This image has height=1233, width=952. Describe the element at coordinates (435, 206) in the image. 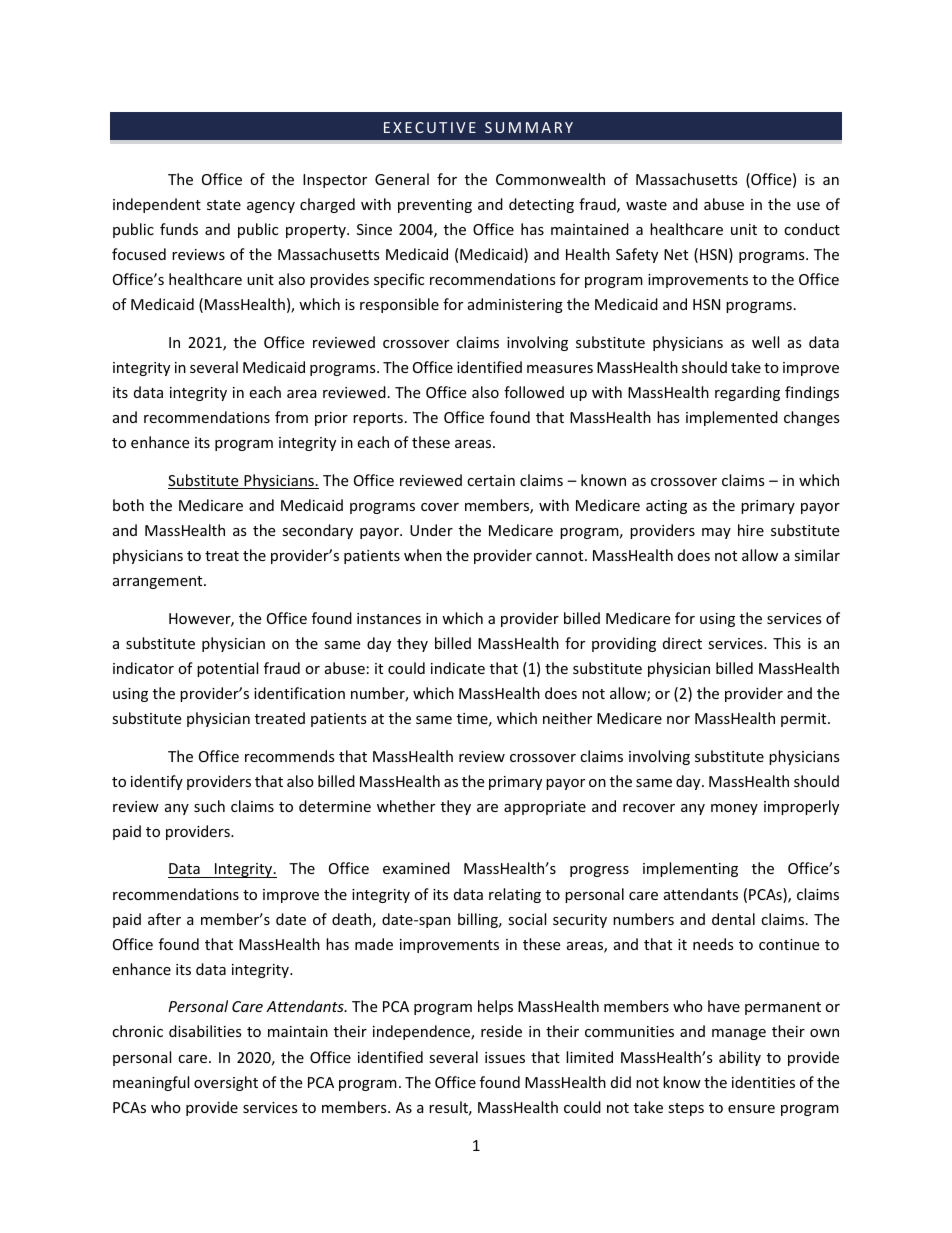

I see `preventing` at that location.
